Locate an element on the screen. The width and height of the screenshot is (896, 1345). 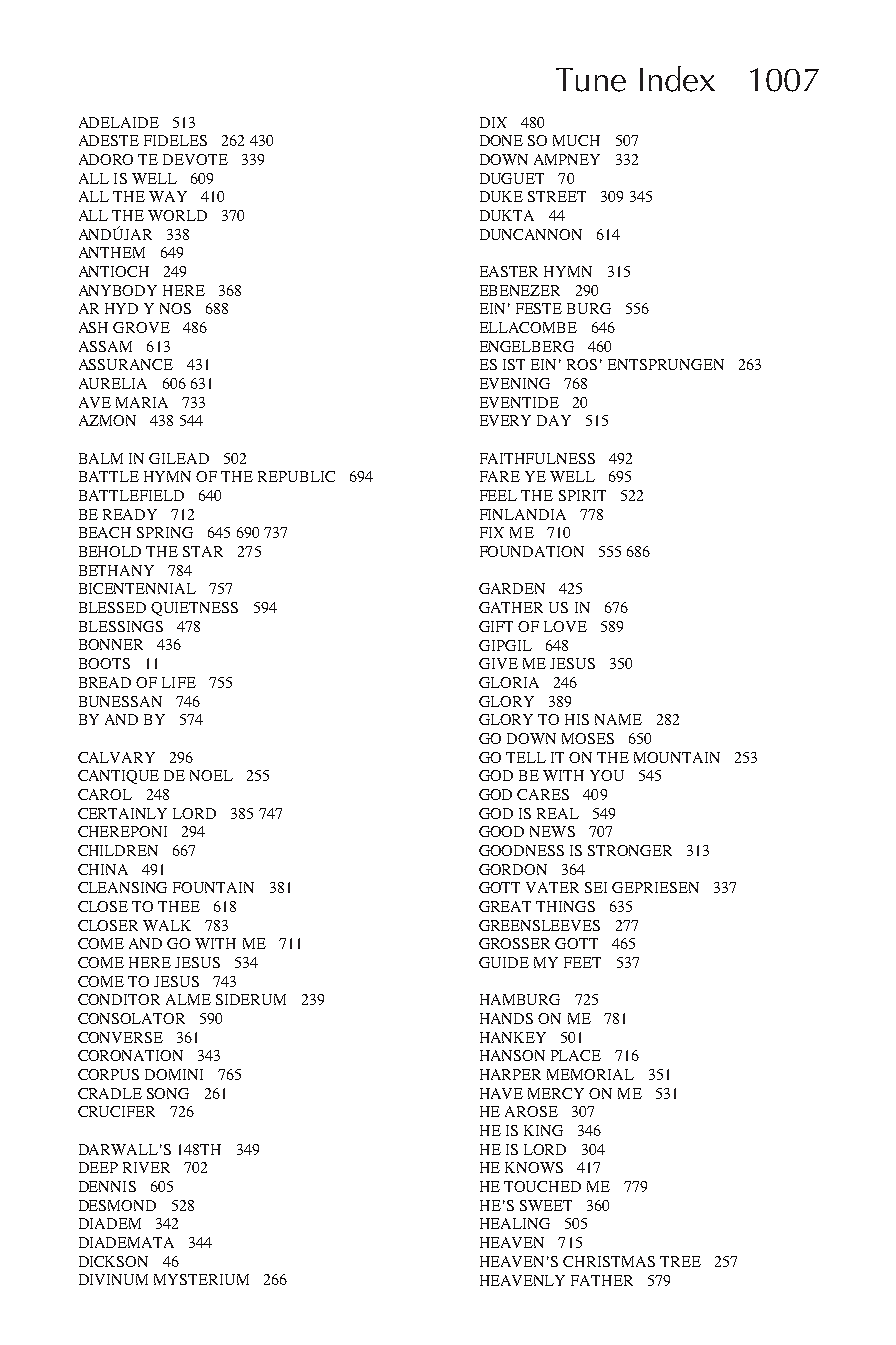
NAME is located at coordinates (618, 719).
